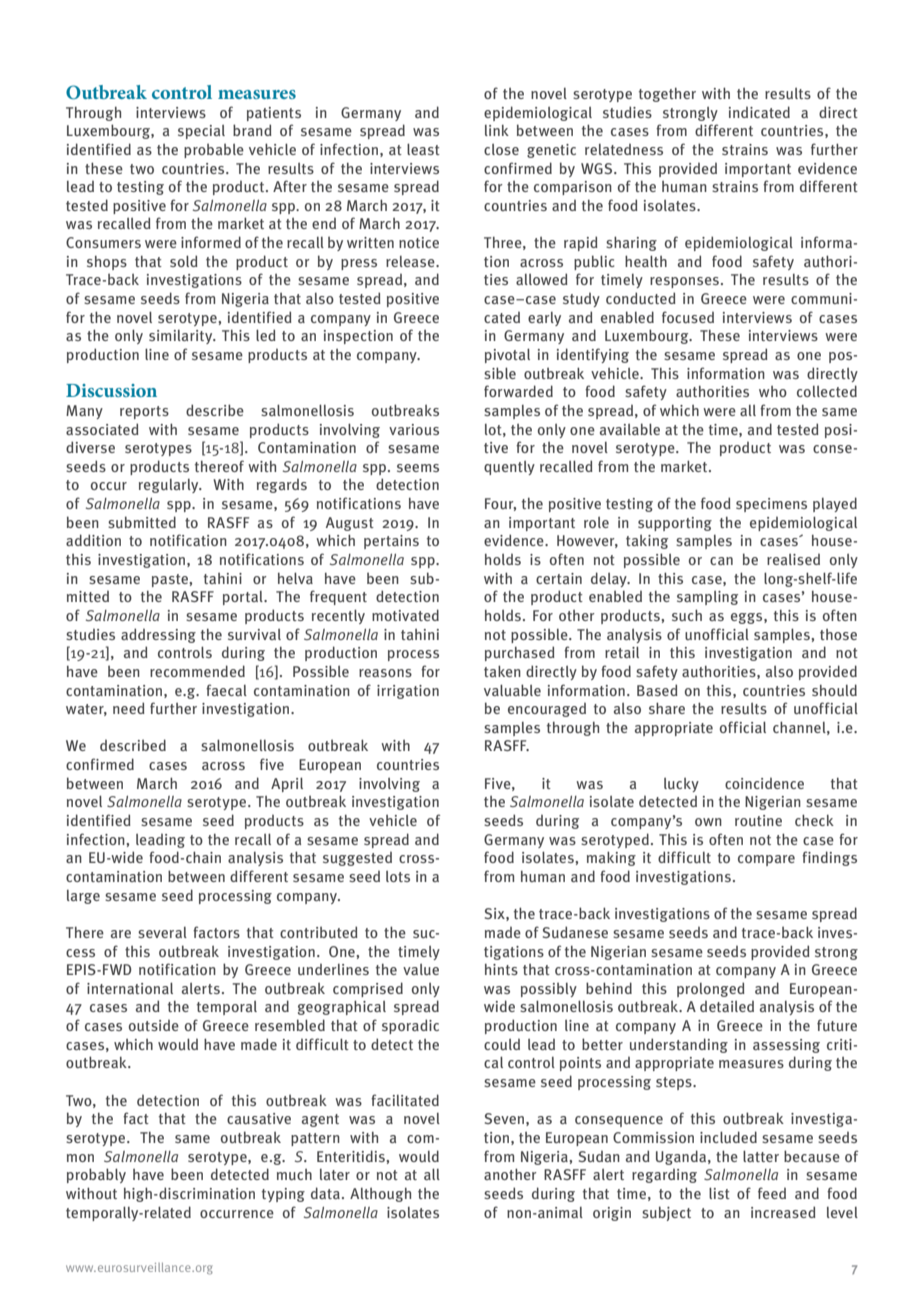  Describe the element at coordinates (287, 784) in the page. I see `April` at that location.
